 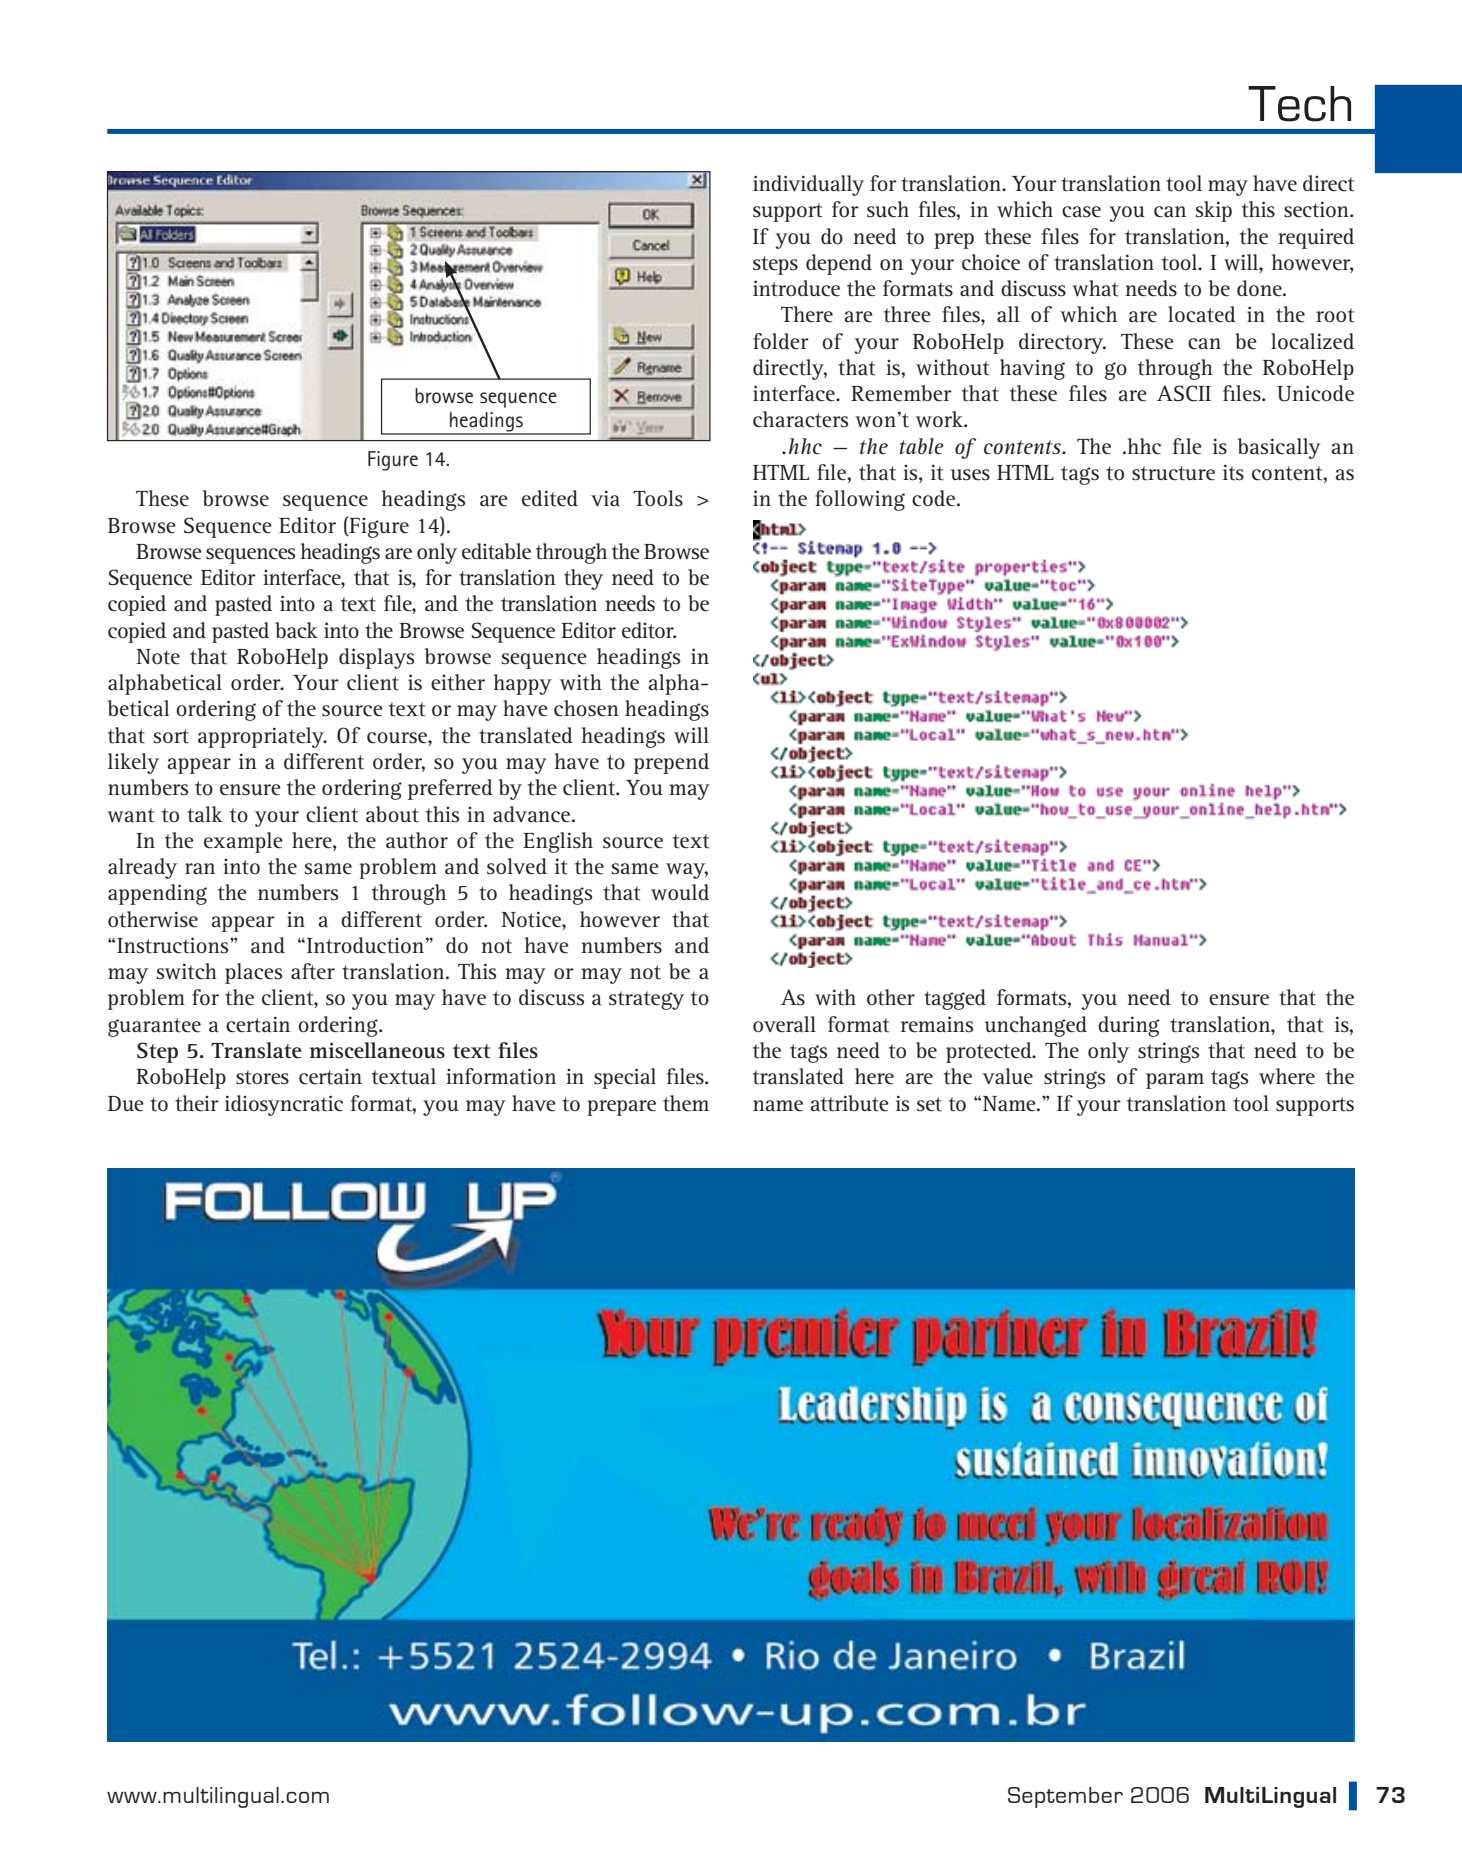 I want to click on Tech, so click(x=1299, y=104).
